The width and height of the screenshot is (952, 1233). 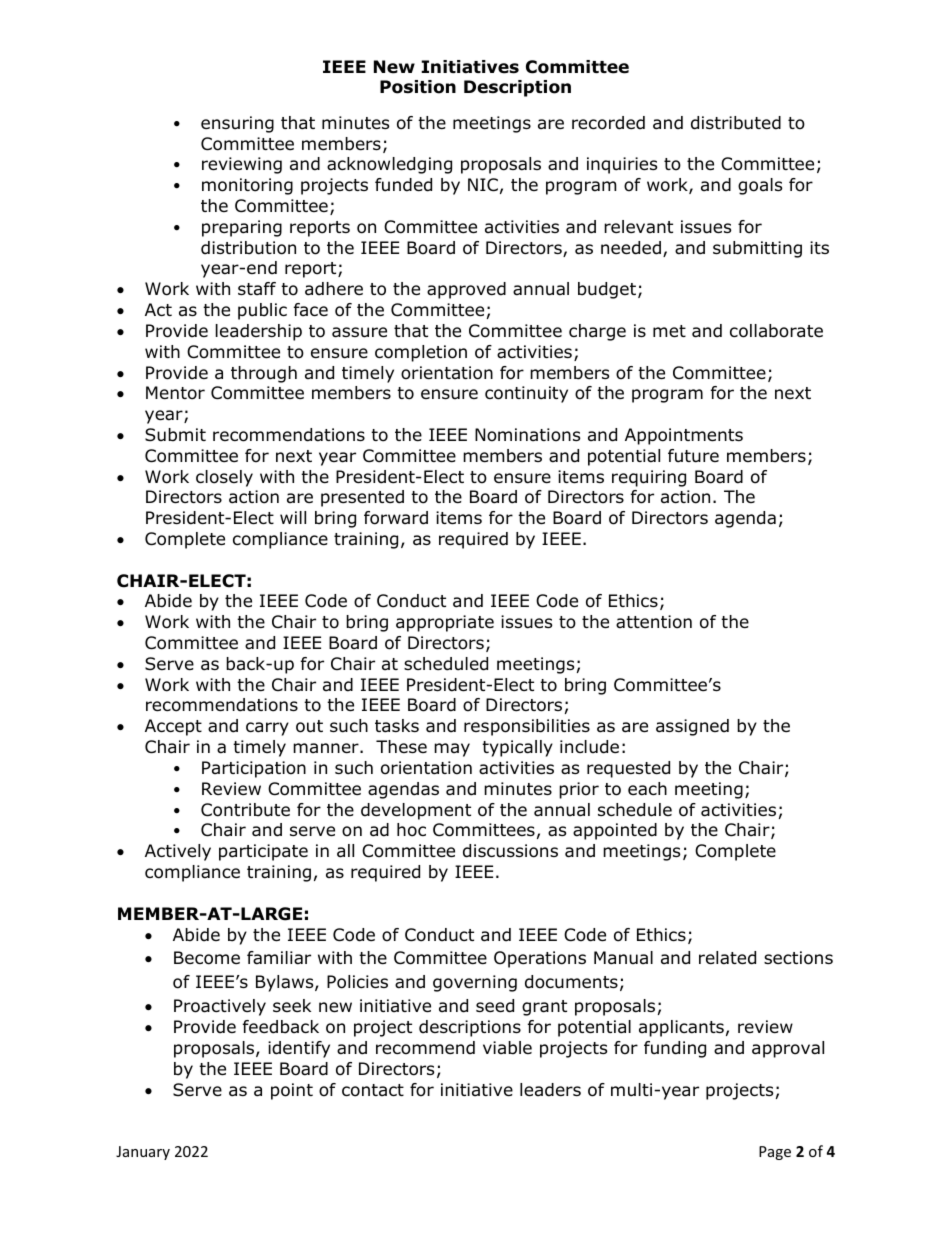 What do you see at coordinates (237, 124) in the screenshot?
I see `ensuring` at bounding box center [237, 124].
